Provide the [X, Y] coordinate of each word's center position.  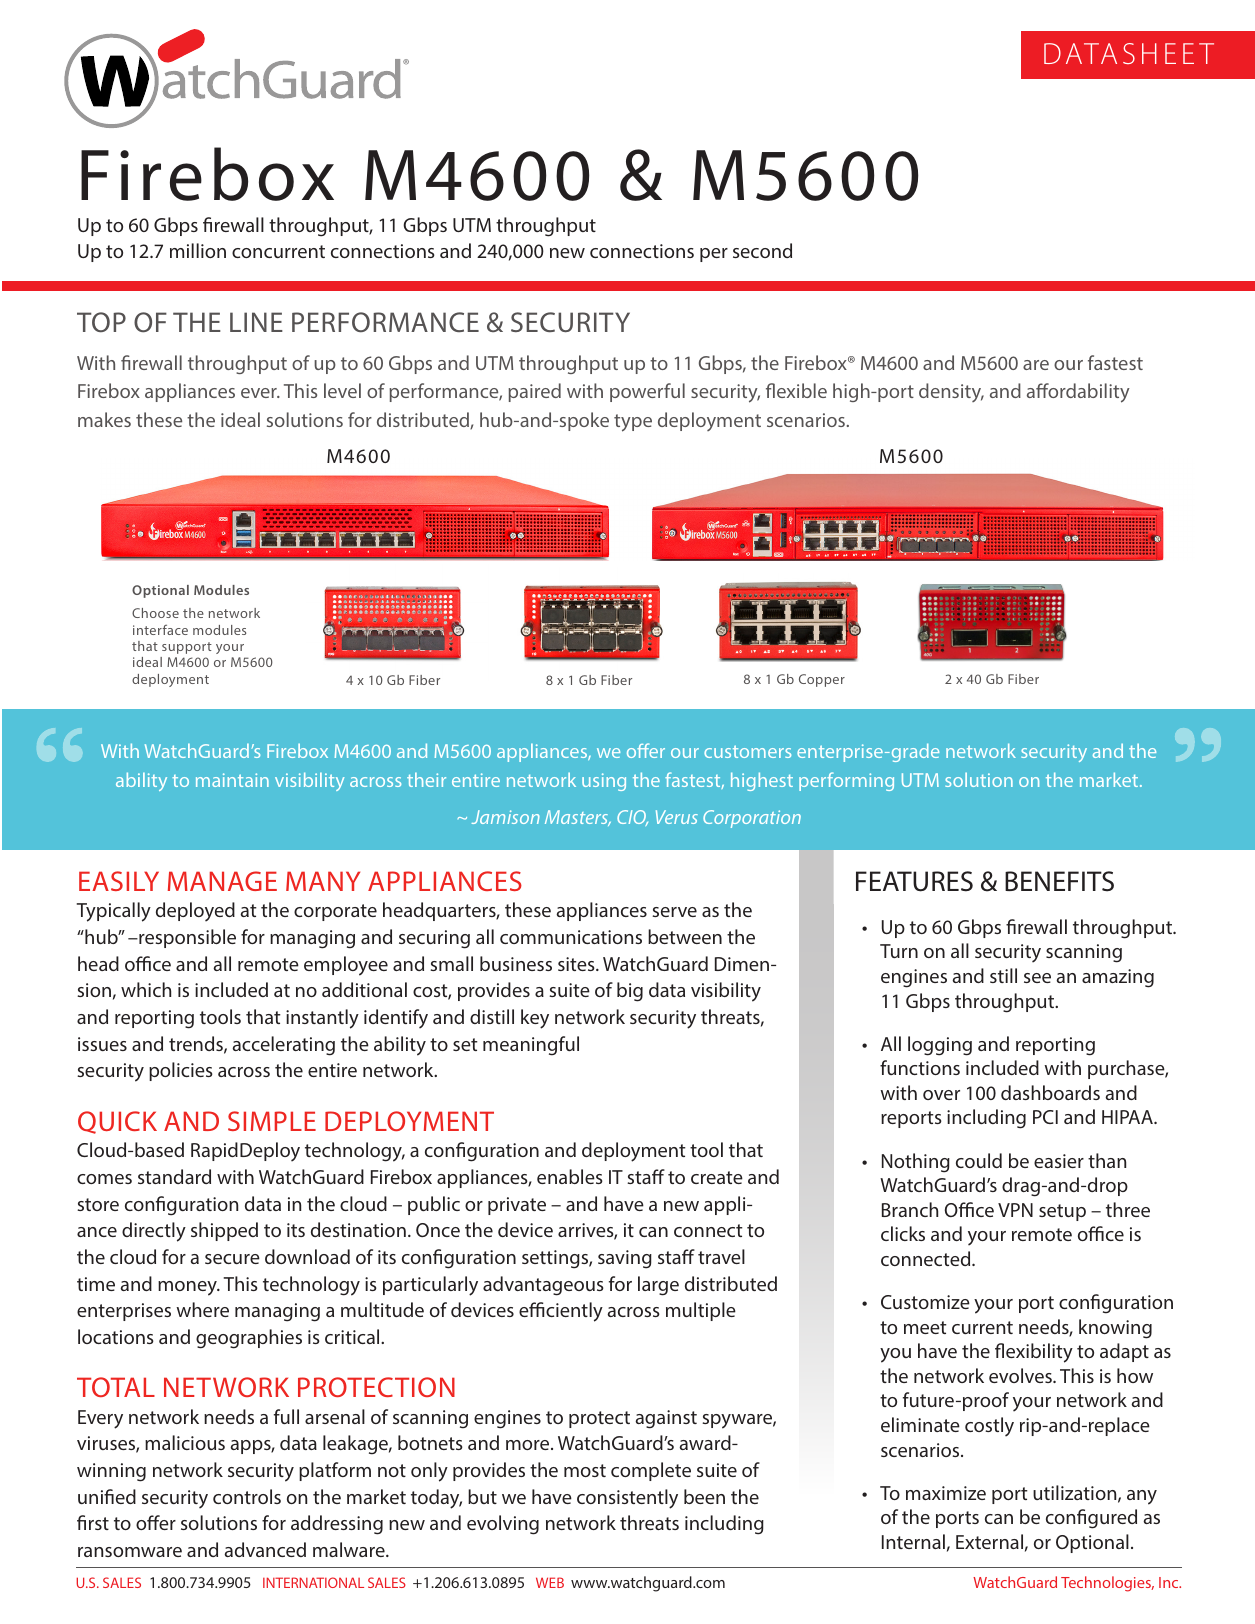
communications [571, 937]
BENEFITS [1059, 881]
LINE [256, 322]
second [762, 250]
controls [247, 1496]
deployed [195, 912]
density [951, 392]
